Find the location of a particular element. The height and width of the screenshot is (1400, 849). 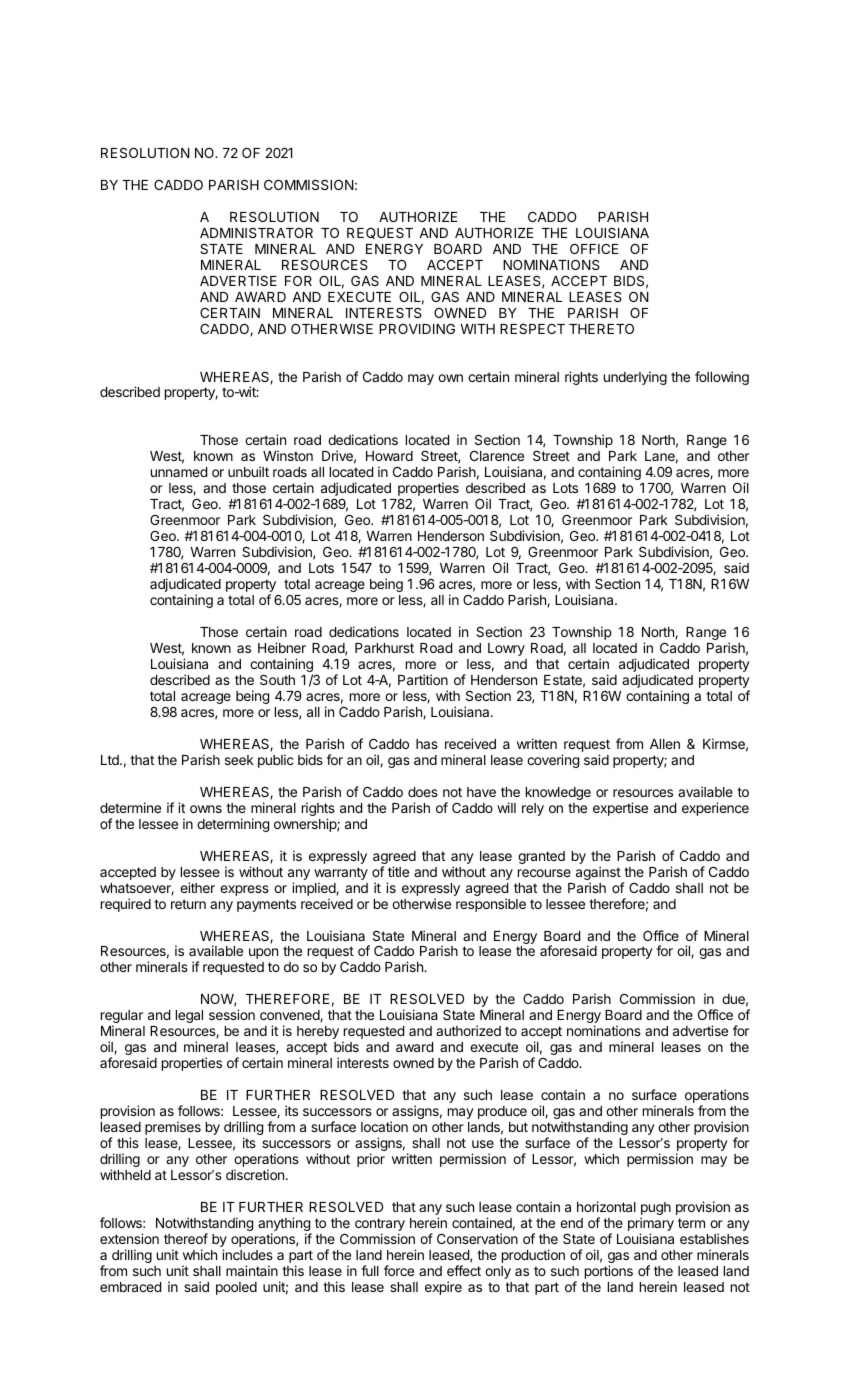

seek is located at coordinates (239, 760).
